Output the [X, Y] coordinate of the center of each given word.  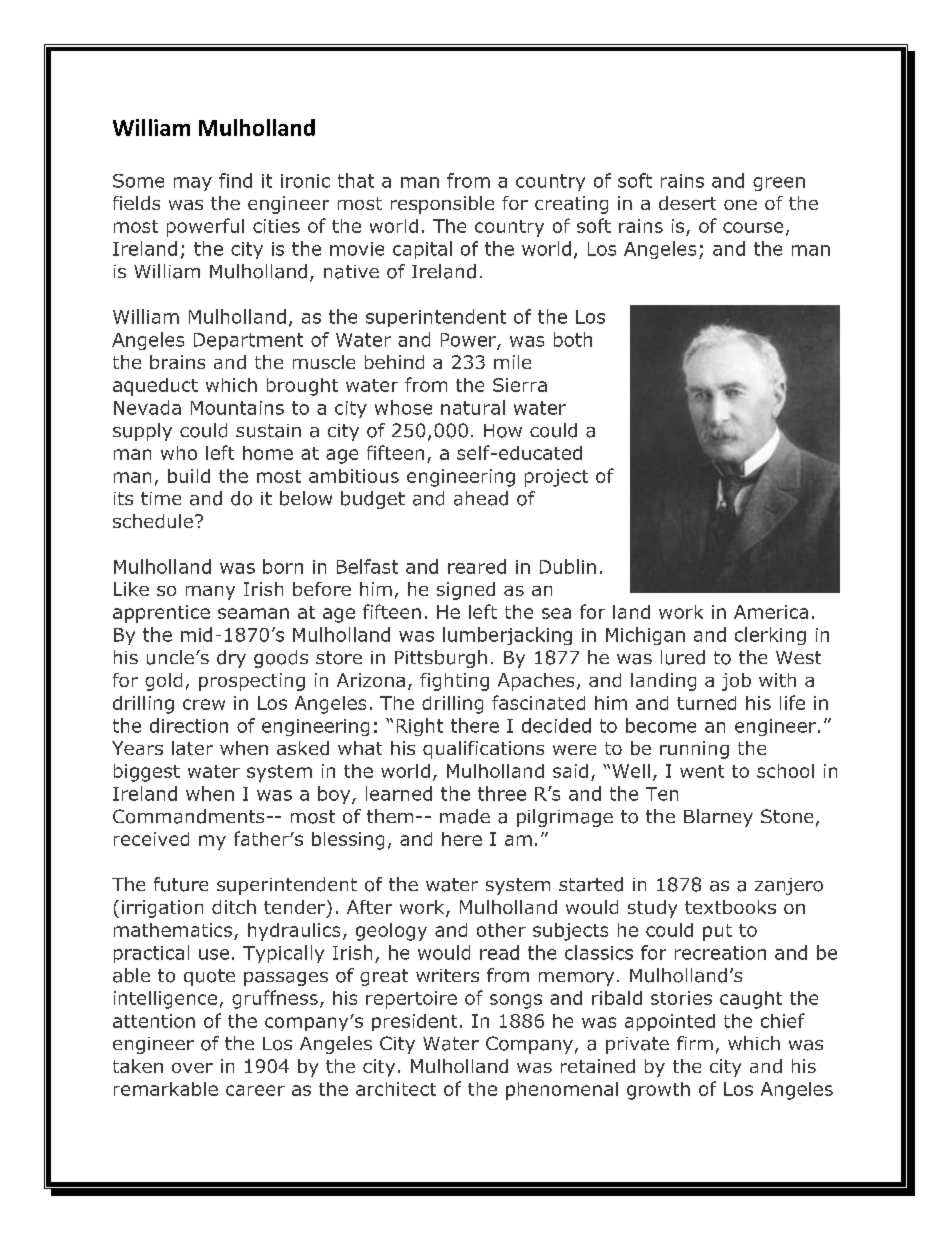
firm [695, 1043]
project [556, 478]
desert [687, 203]
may [193, 184]
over [192, 1068]
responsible [442, 205]
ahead [481, 498]
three [502, 793]
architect [396, 1089]
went [702, 771]
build [189, 476]
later [192, 748]
